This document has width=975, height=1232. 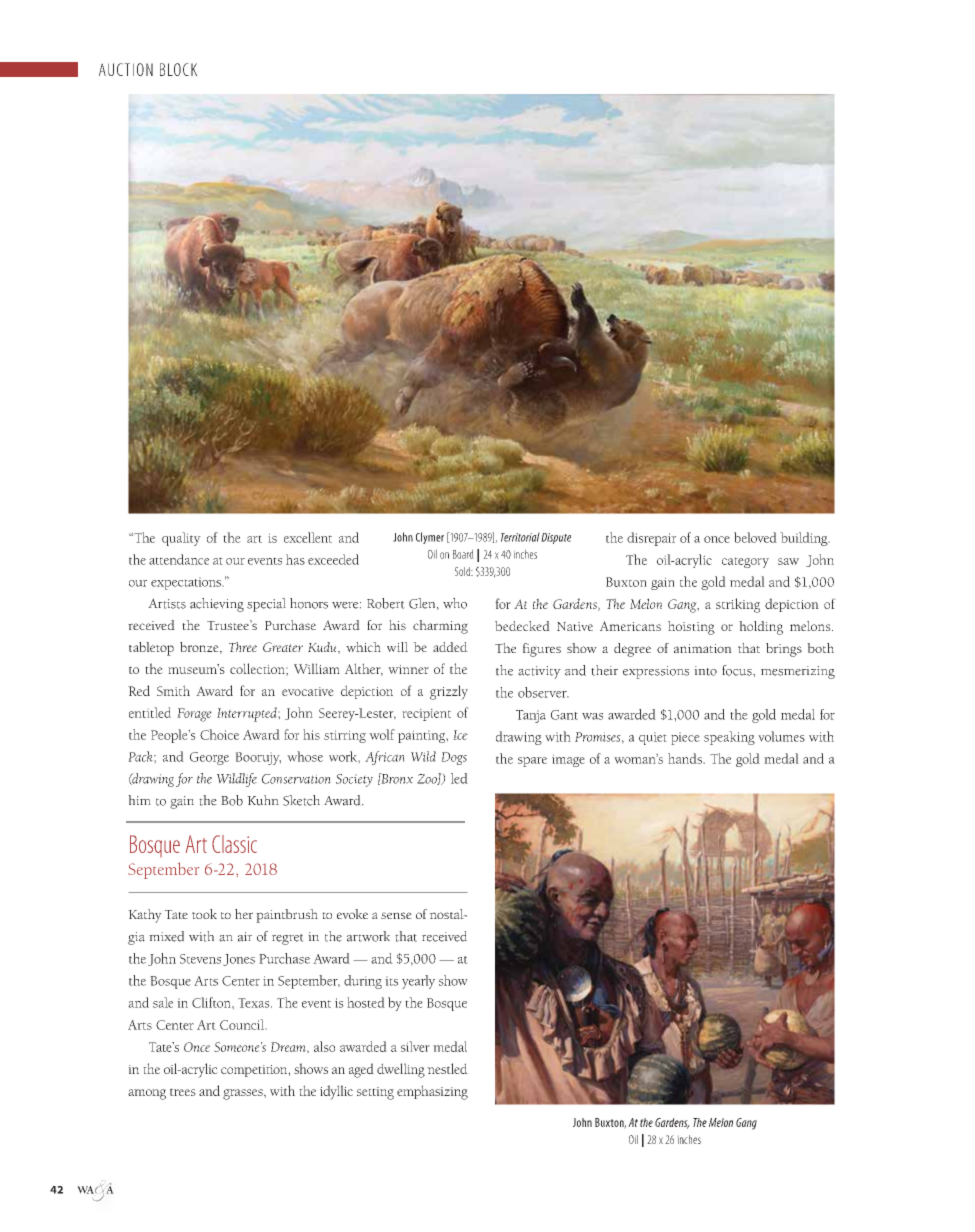 What do you see at coordinates (178, 69) in the document?
I see `BLOCK` at bounding box center [178, 69].
